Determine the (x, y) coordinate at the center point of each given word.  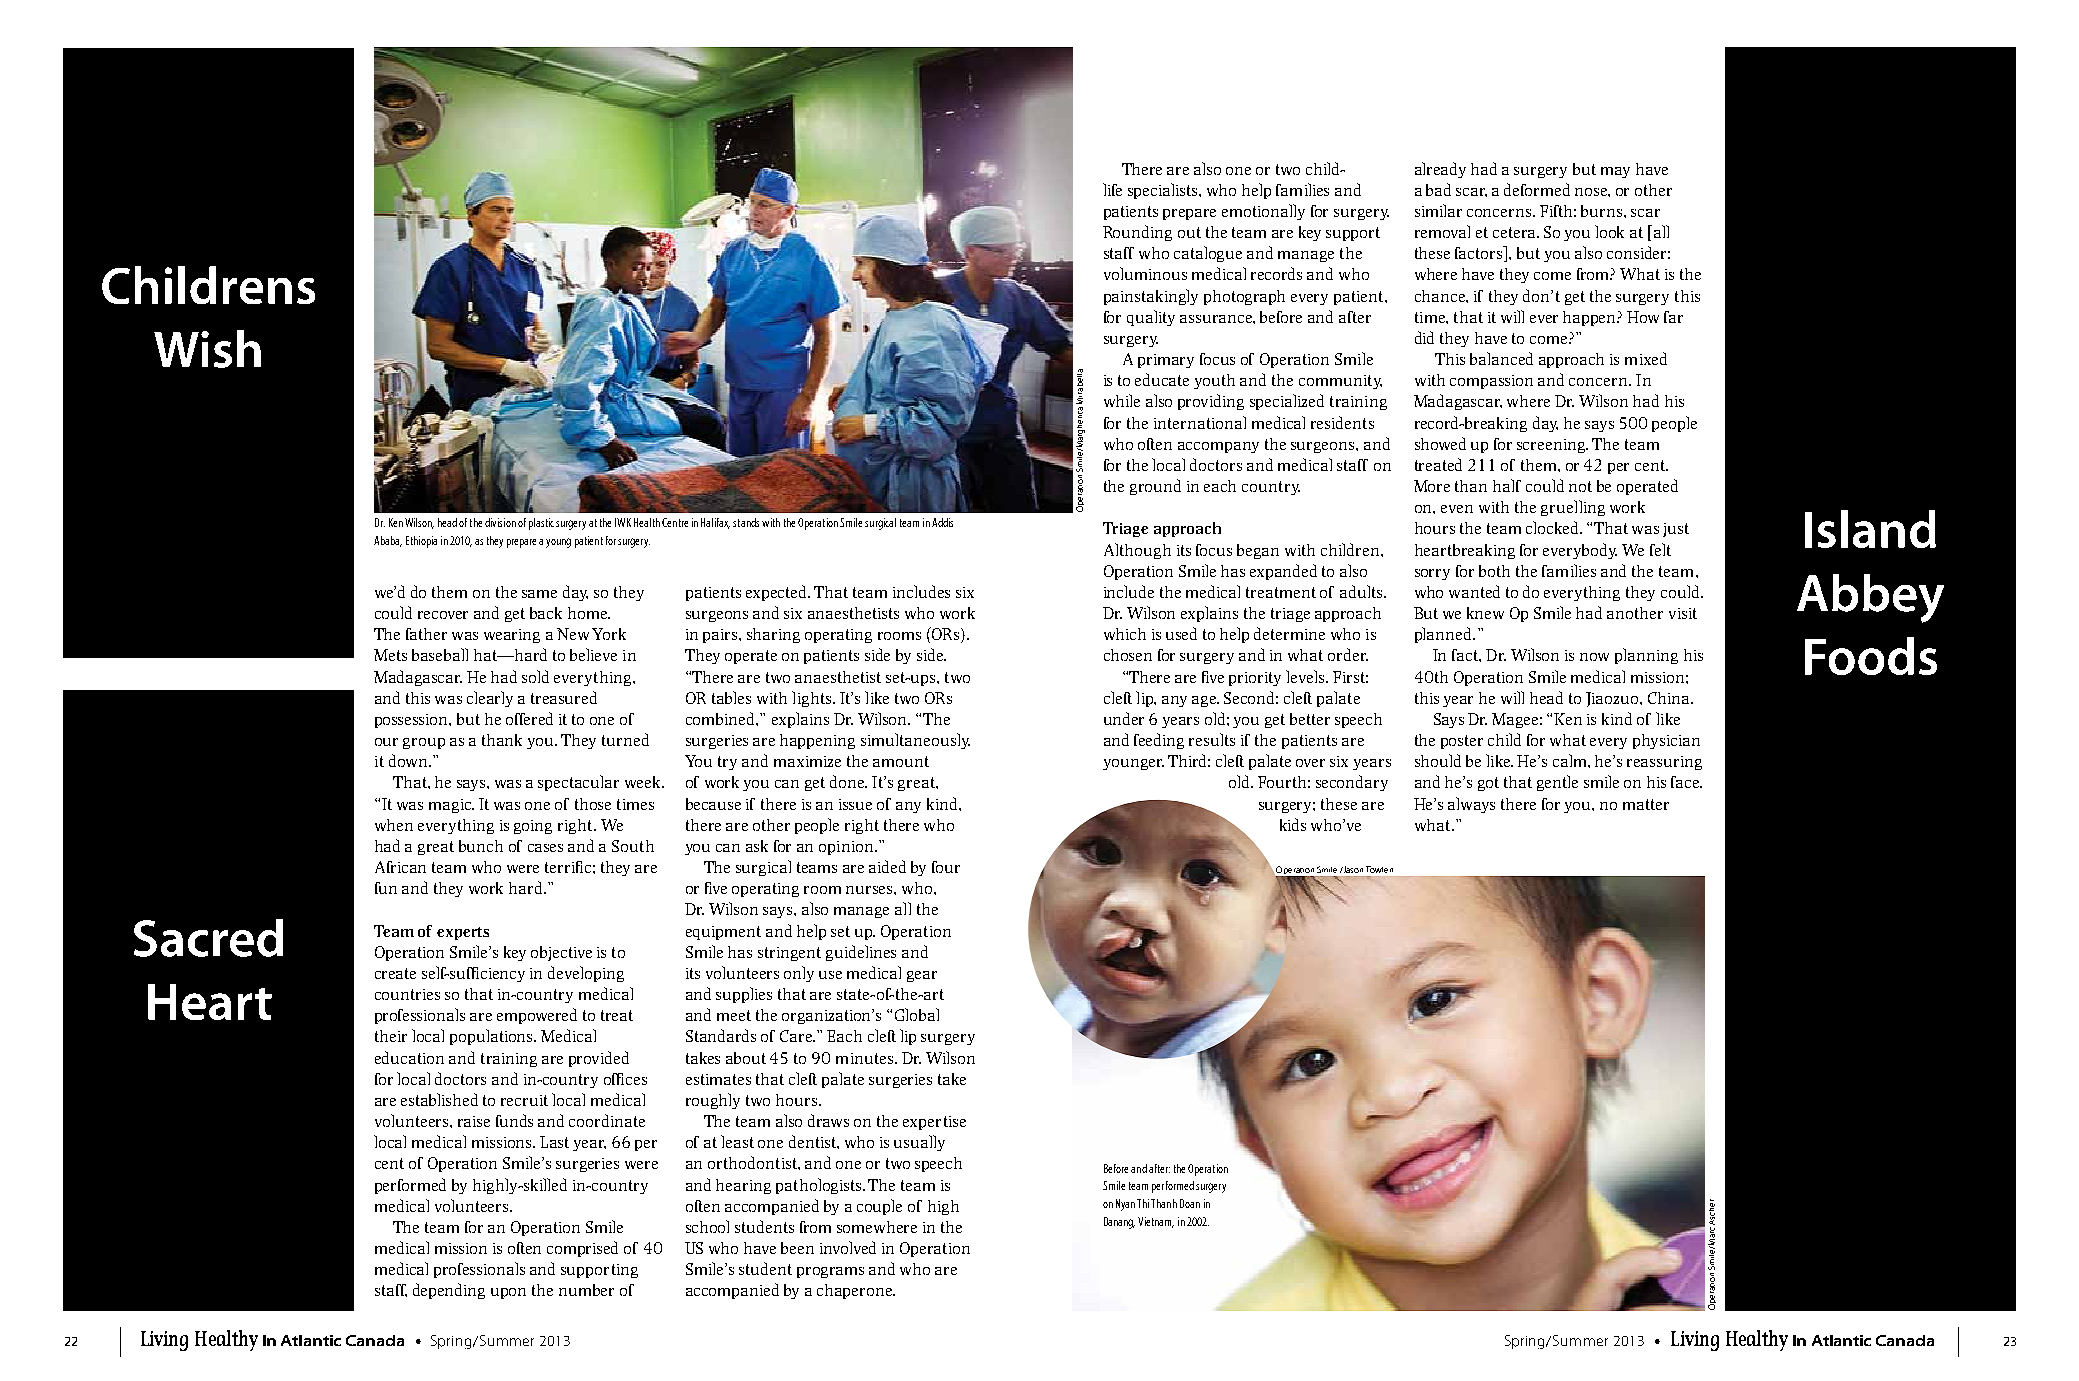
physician (1666, 741)
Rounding (1137, 233)
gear (922, 976)
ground (1155, 487)
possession (413, 721)
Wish (207, 349)
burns (1603, 211)
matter (1646, 804)
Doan (1190, 1203)
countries (407, 994)
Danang (1119, 1223)
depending (449, 1291)
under (1124, 718)
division (500, 522)
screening (1552, 446)
